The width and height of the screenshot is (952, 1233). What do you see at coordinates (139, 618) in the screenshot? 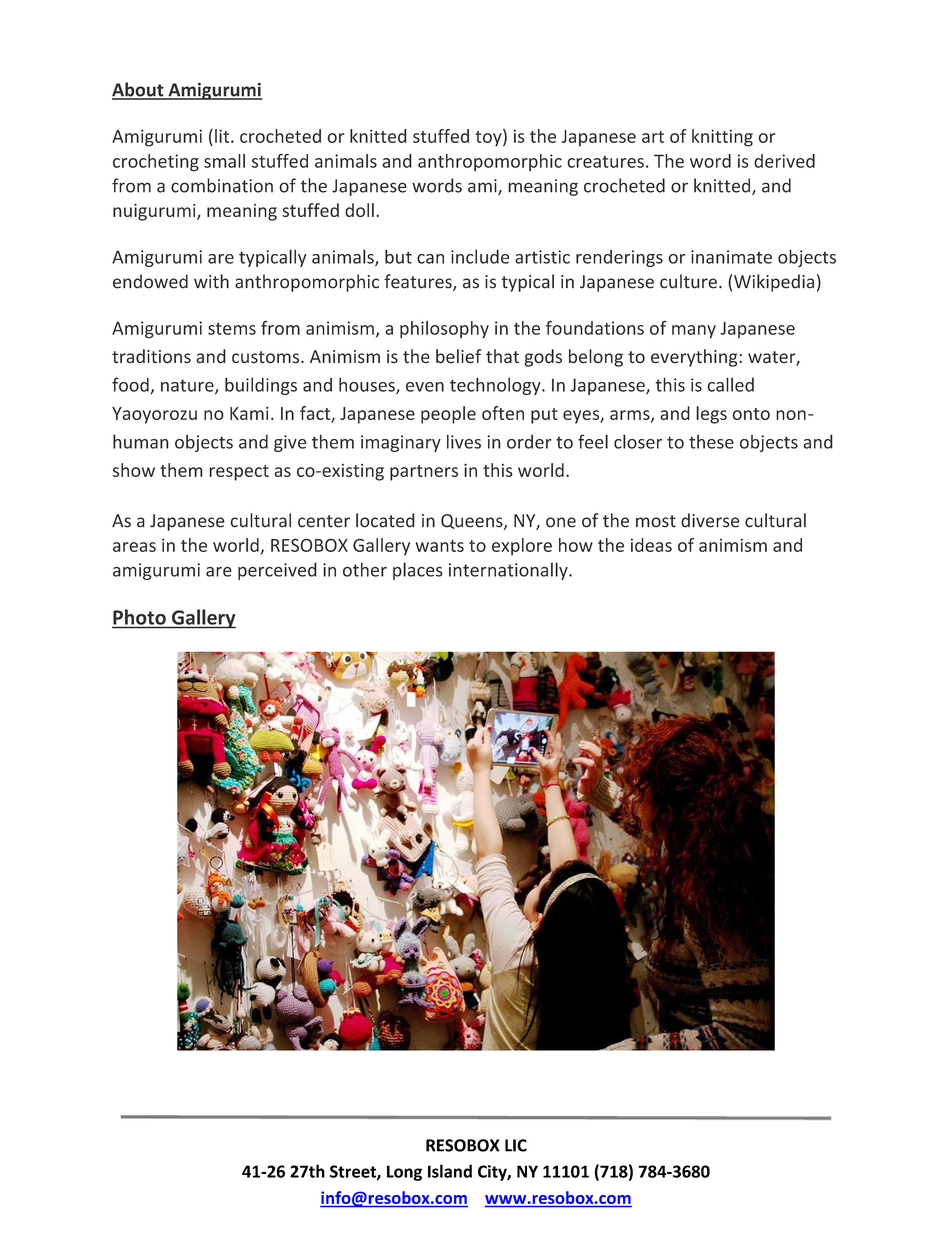
I see `Photo` at bounding box center [139, 618].
